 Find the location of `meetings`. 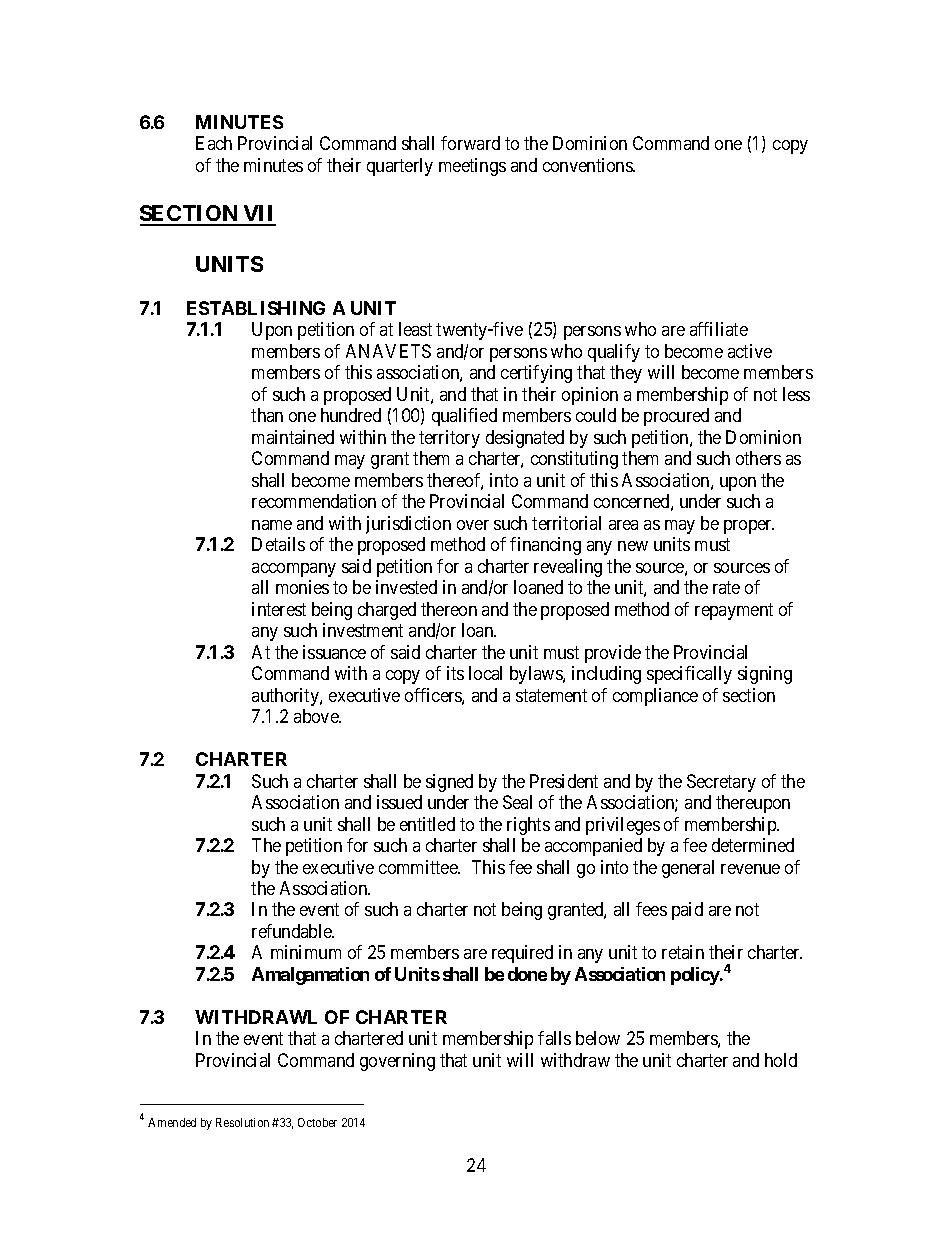

meetings is located at coordinates (472, 167).
